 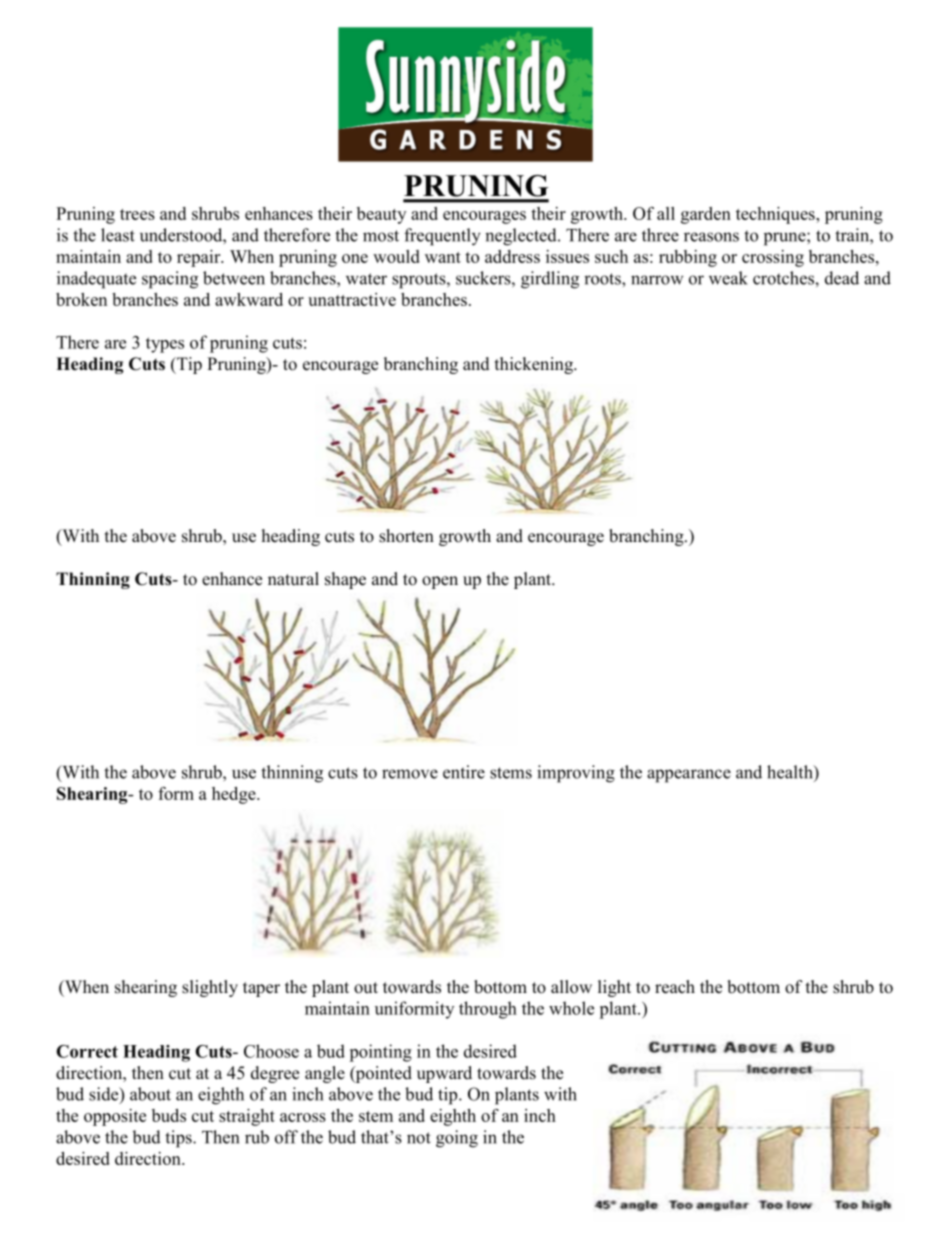 I want to click on entire, so click(x=464, y=772).
